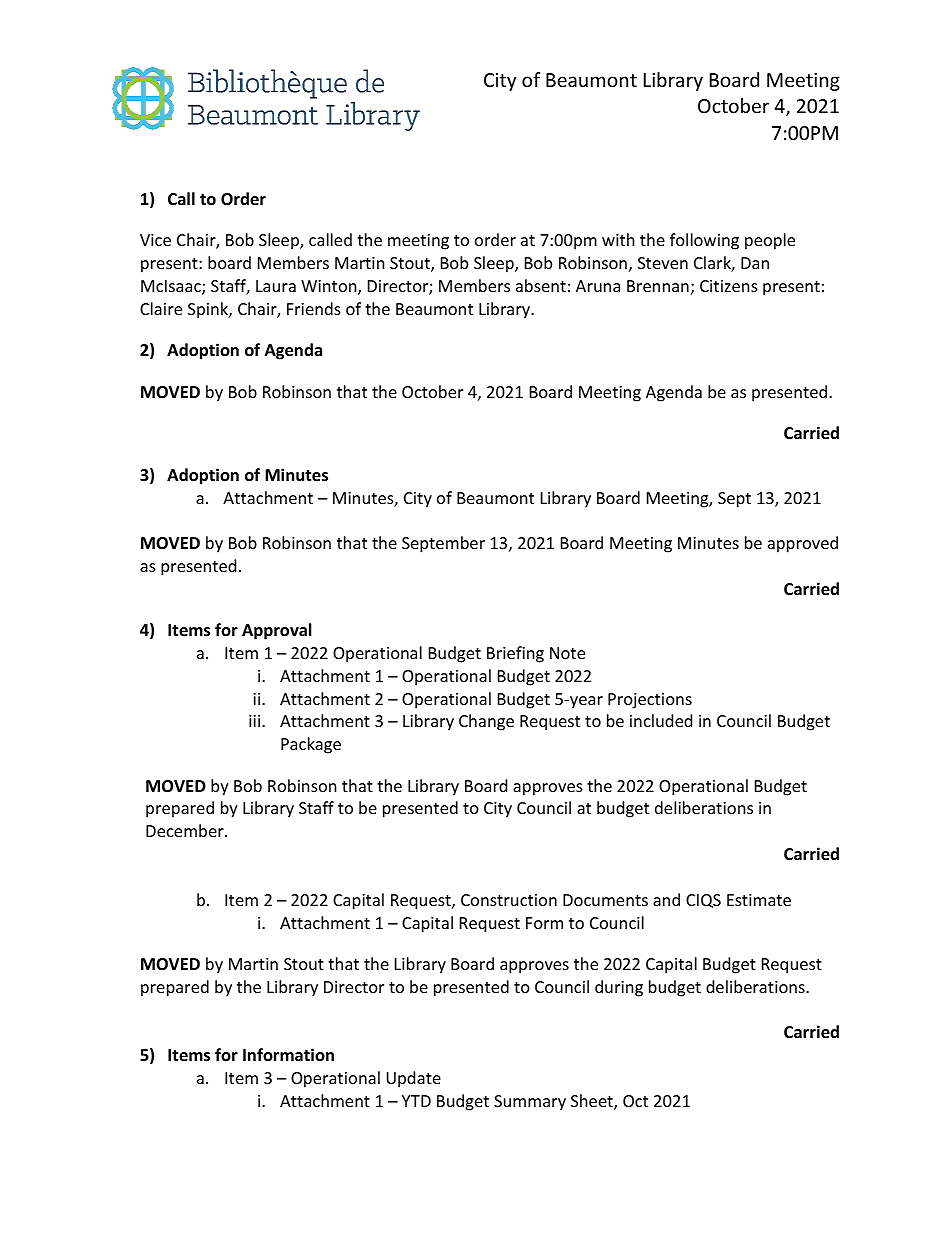 This page has height=1233, width=952. Describe the element at coordinates (541, 285) in the page. I see `absent` at that location.
